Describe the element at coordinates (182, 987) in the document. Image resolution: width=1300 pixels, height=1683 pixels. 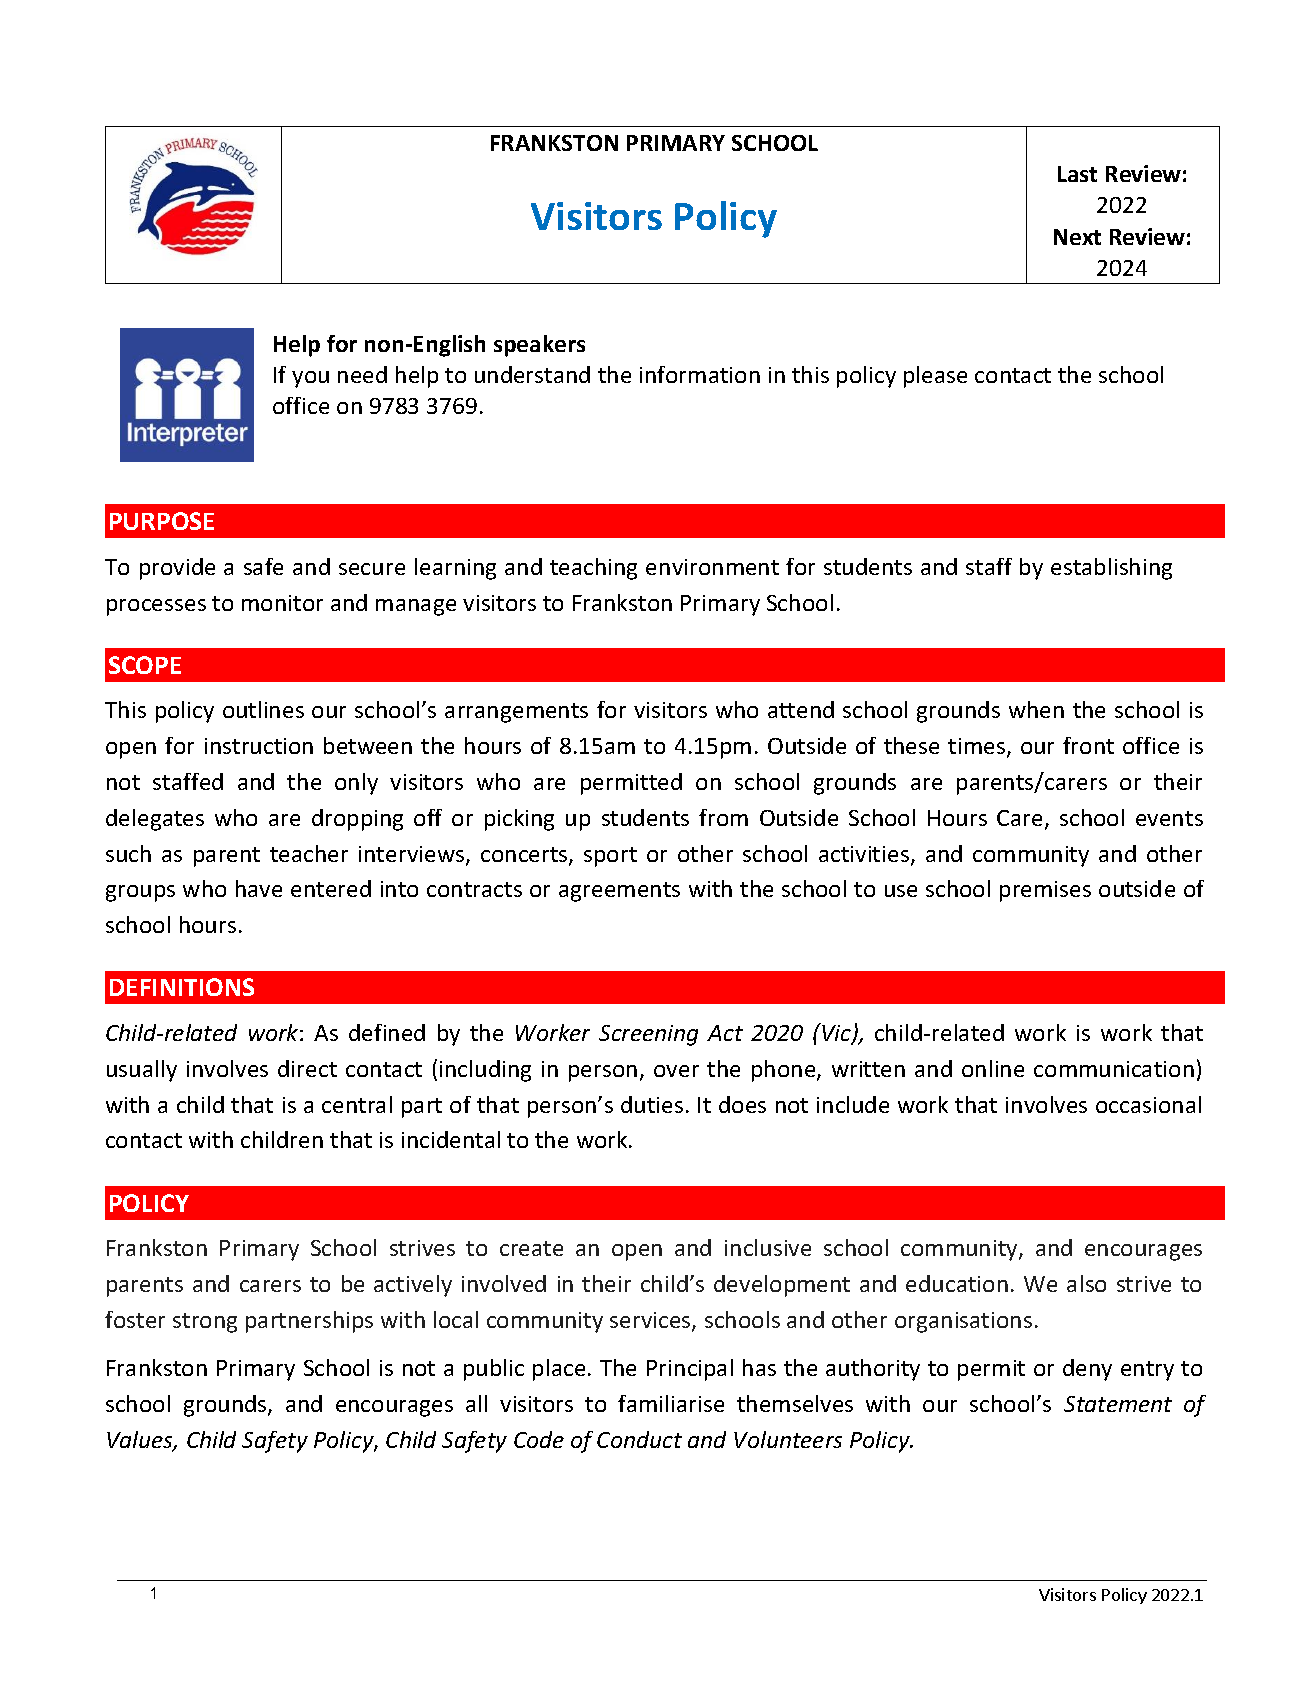
I see `DEFINITIONS` at that location.
